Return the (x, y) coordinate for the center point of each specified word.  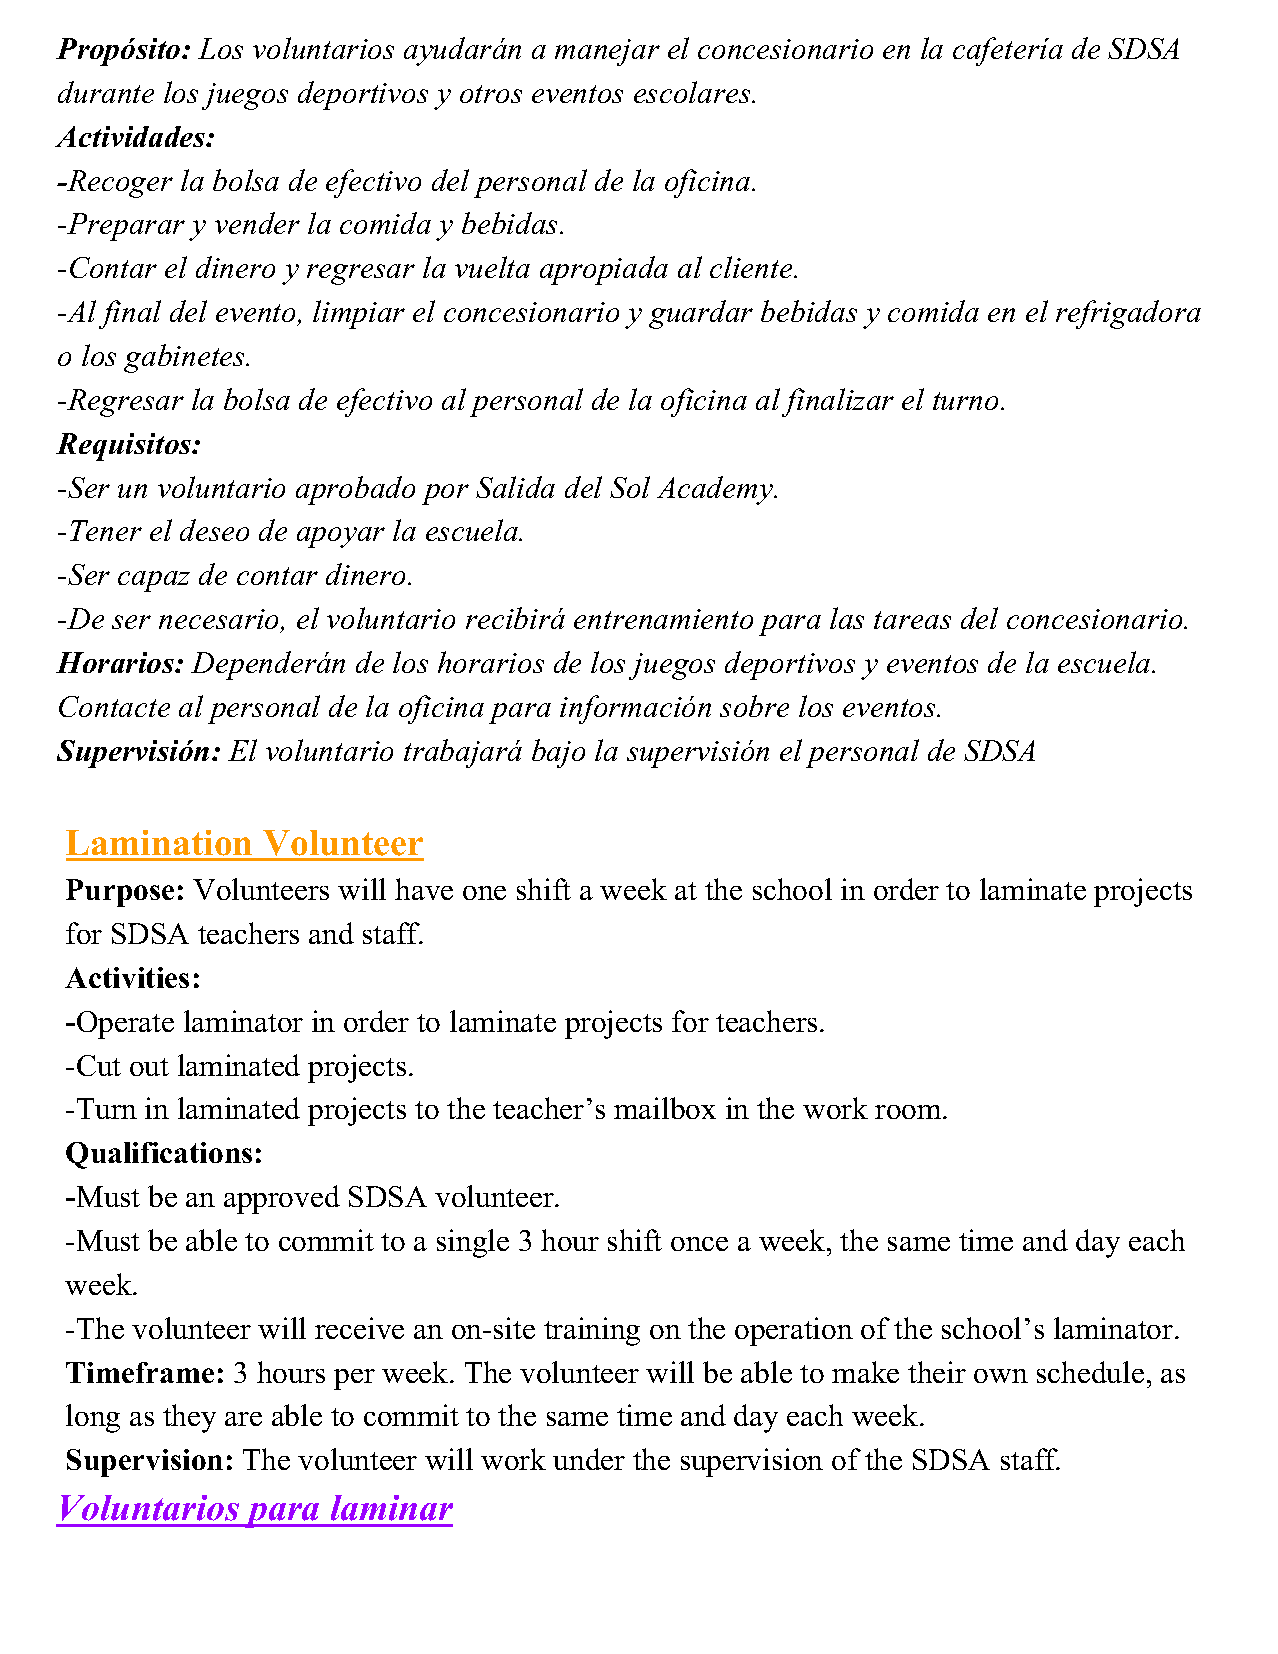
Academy (716, 490)
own (1001, 1376)
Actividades (131, 136)
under (589, 1459)
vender (257, 223)
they (189, 1418)
